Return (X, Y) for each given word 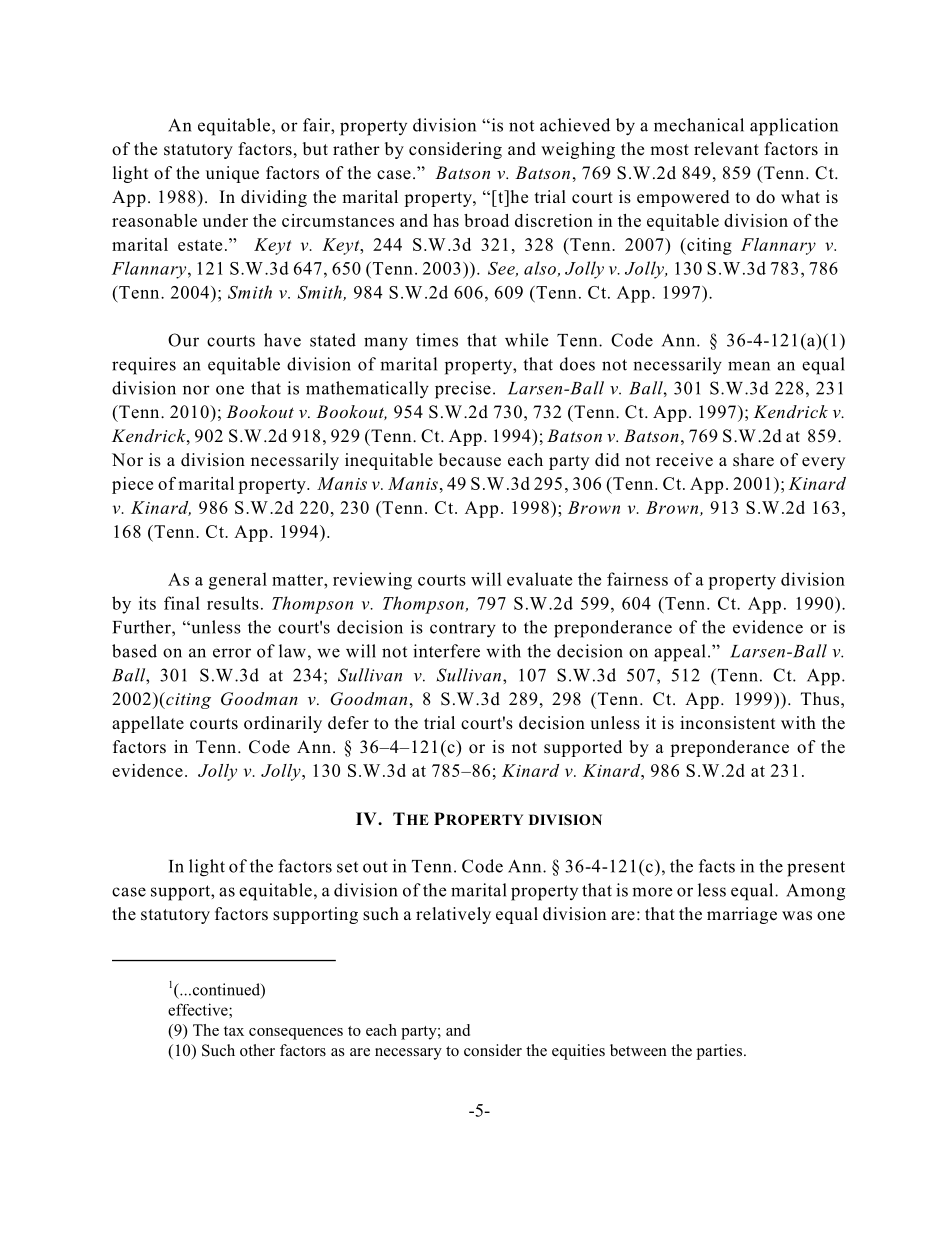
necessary (408, 1054)
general (238, 581)
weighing (578, 150)
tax (234, 1031)
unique (232, 174)
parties (721, 1052)
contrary (463, 630)
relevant (726, 149)
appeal (680, 653)
